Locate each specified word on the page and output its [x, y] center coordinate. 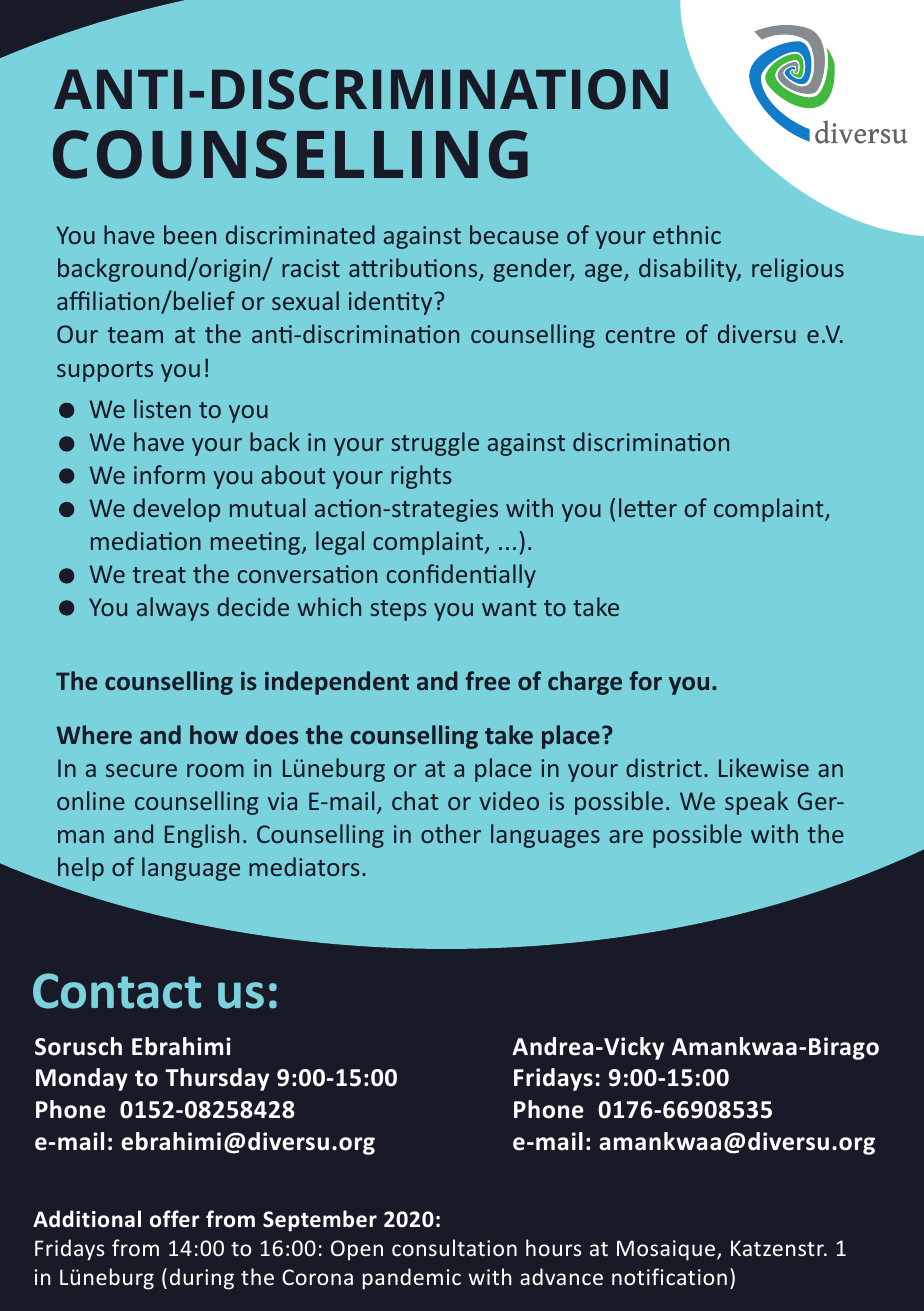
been [190, 234]
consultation [454, 1247]
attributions [414, 269]
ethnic [687, 234]
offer [175, 1219]
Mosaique [666, 1250]
